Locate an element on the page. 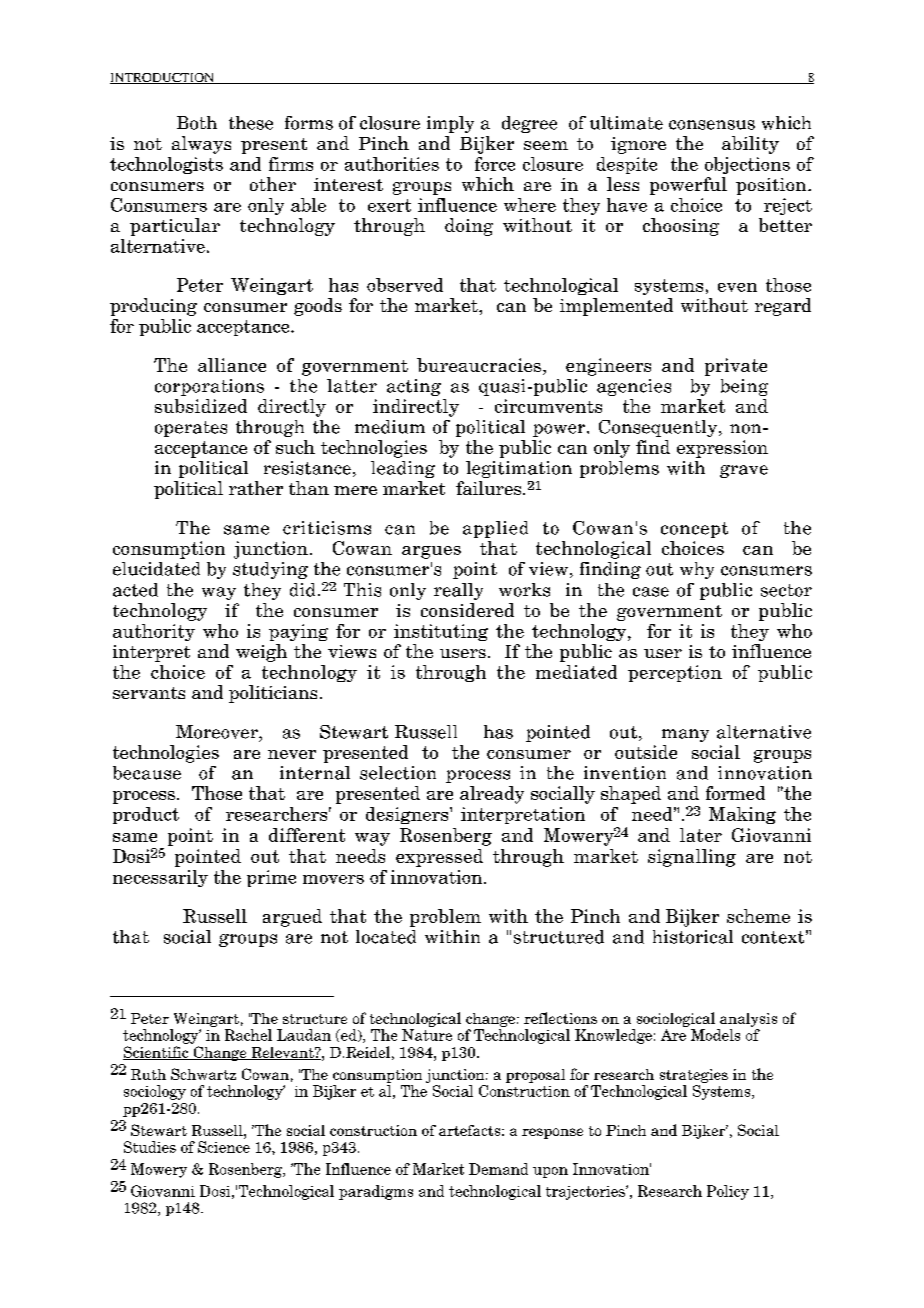 This image has height=1308, width=924. imply is located at coordinates (450, 124).
